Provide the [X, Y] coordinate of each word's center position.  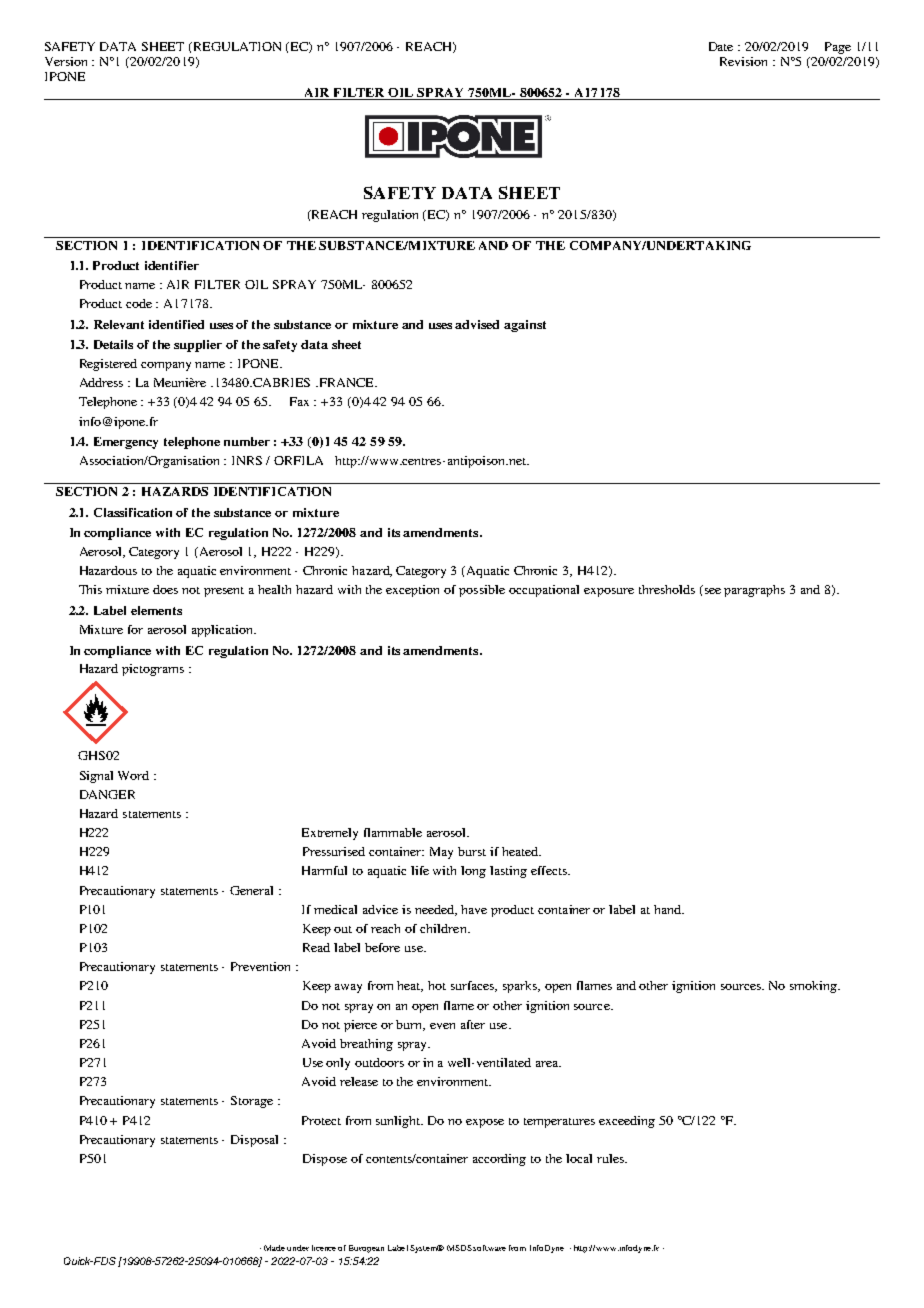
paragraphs [754, 591]
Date [721, 46]
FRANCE [346, 382]
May [441, 853]
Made [274, 1248]
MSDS [459, 1248]
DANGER [107, 794]
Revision [743, 61]
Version [66, 61]
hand [668, 909]
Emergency [126, 443]
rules [611, 1158]
